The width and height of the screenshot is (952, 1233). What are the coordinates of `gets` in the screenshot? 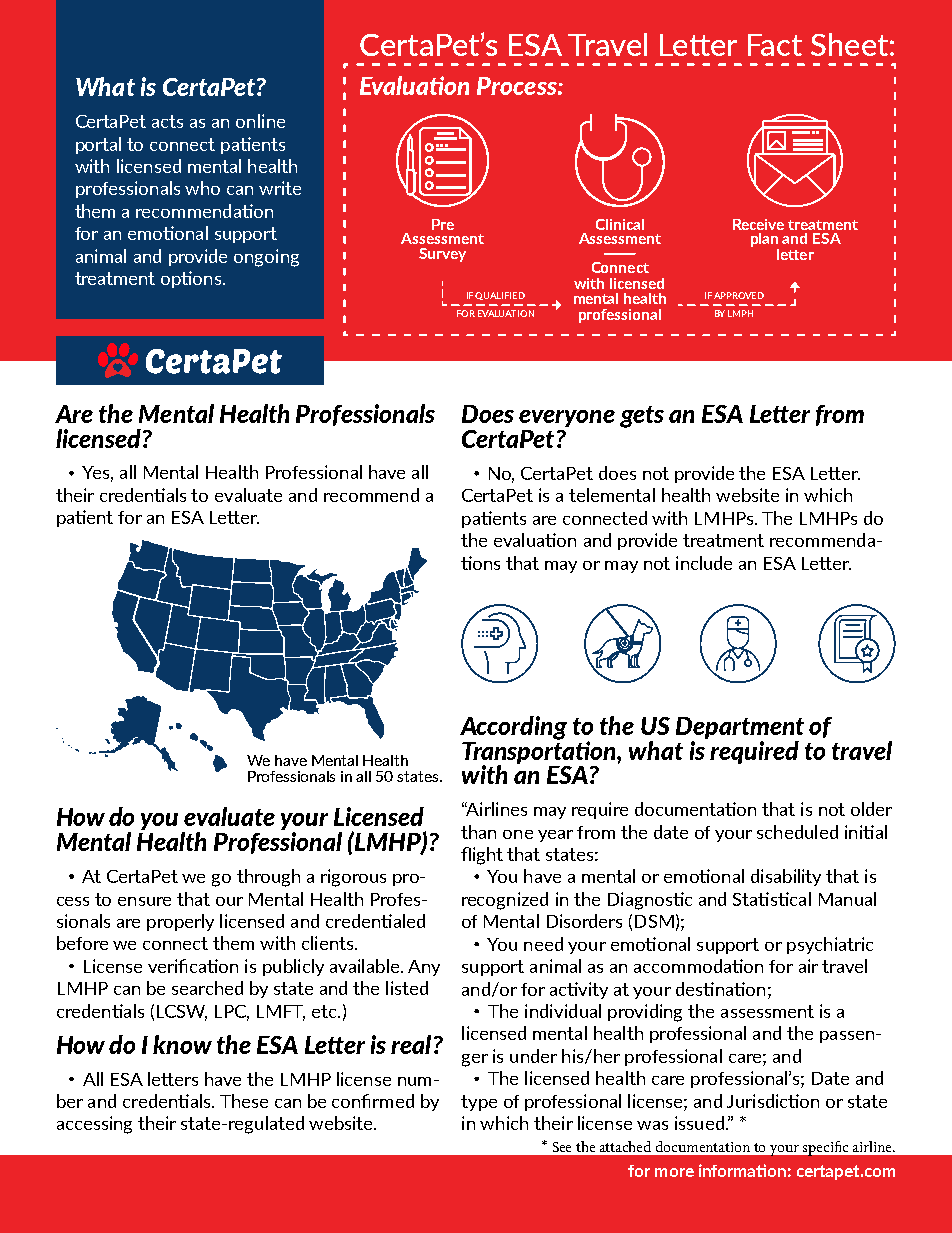 It's located at (642, 417).
